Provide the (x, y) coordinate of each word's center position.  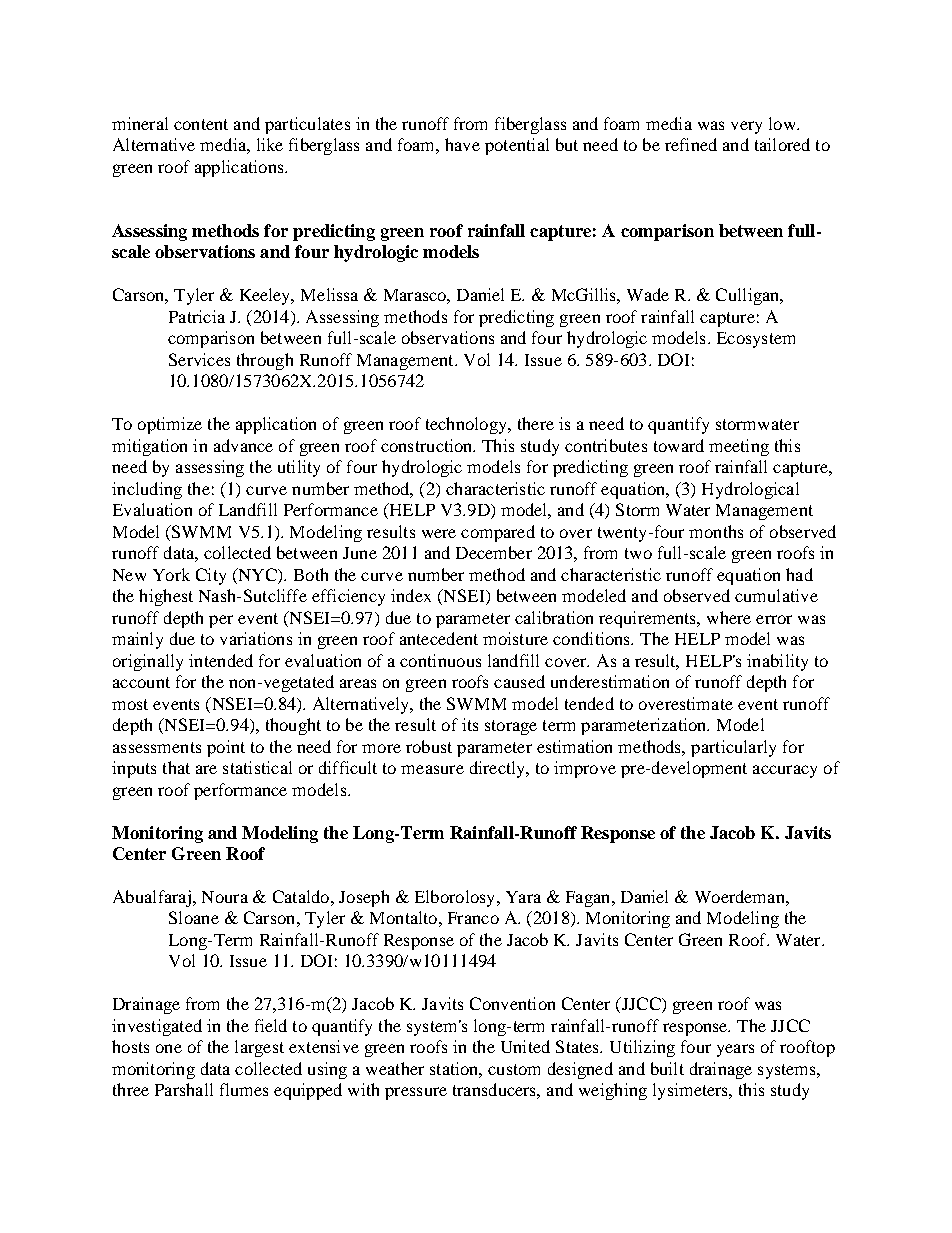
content (201, 124)
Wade (648, 294)
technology (467, 425)
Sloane (194, 917)
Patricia (197, 316)
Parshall (184, 1089)
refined (691, 144)
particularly (733, 748)
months (716, 531)
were (439, 533)
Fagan (589, 899)
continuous (440, 660)
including (147, 490)
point (226, 748)
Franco (473, 918)
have (462, 144)
